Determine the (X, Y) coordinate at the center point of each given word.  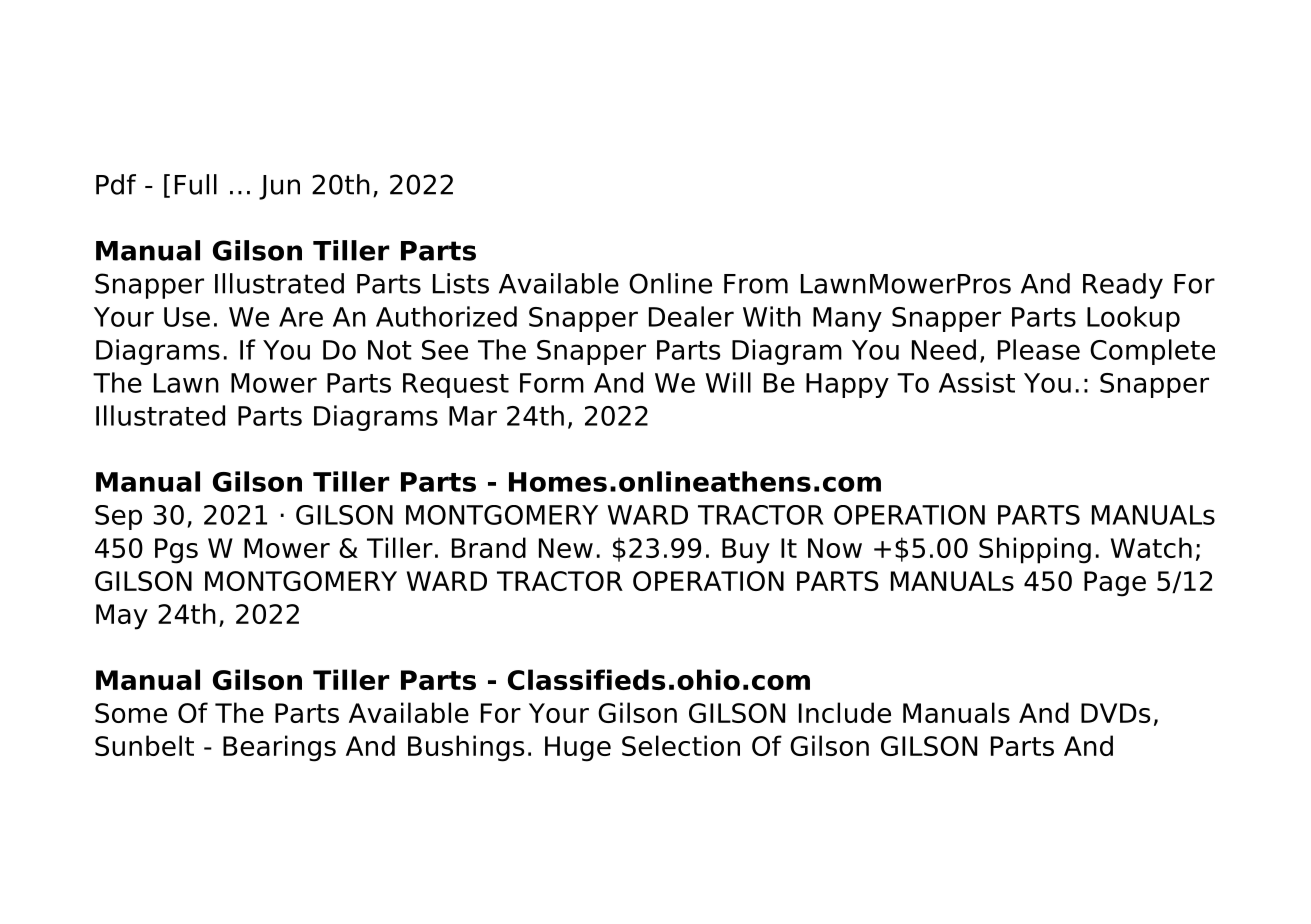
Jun (279, 187)
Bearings (279, 748)
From (756, 284)
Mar (473, 416)
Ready (1123, 286)
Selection (681, 745)
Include (845, 712)
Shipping (1035, 550)
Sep (118, 517)
